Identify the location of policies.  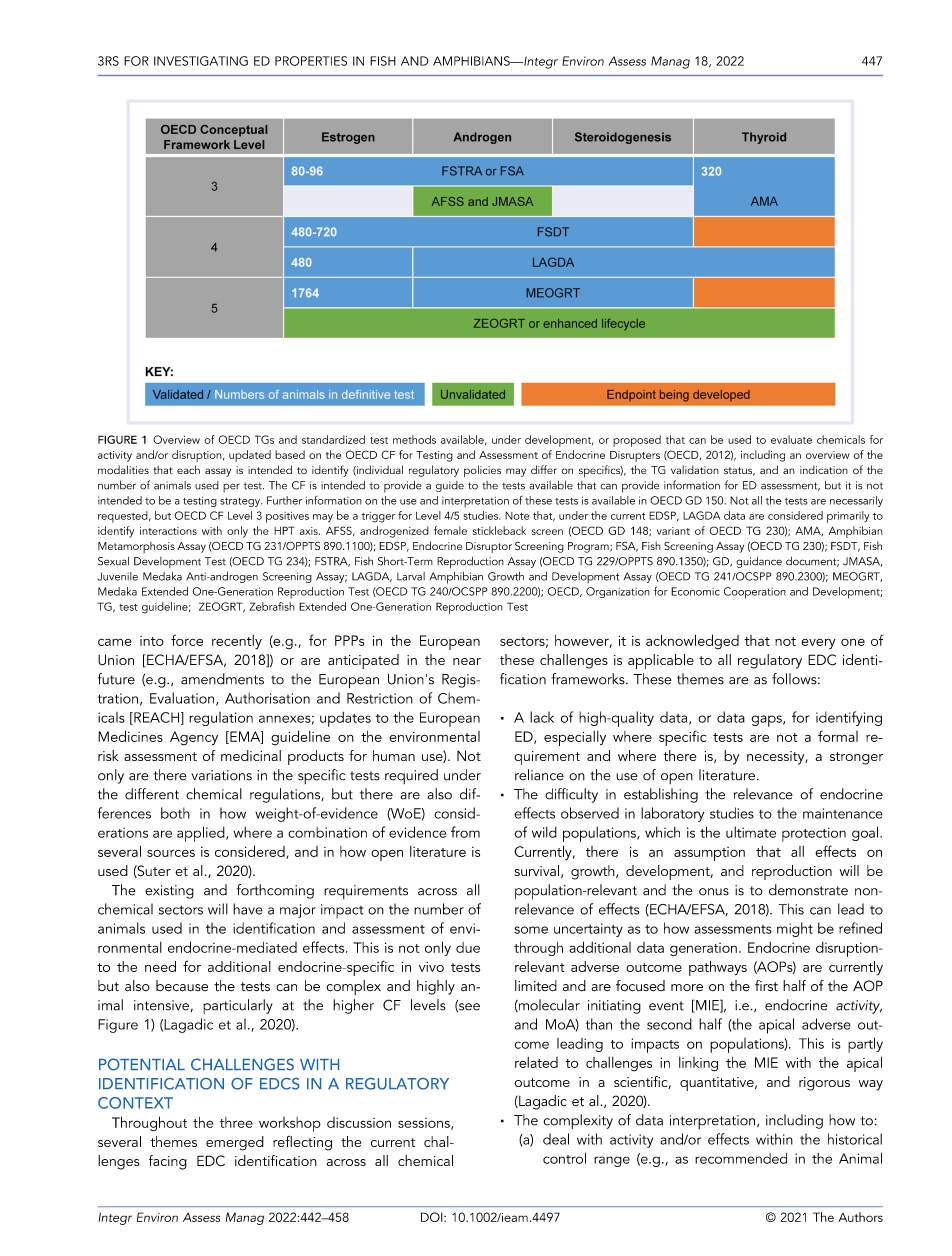
(482, 471).
